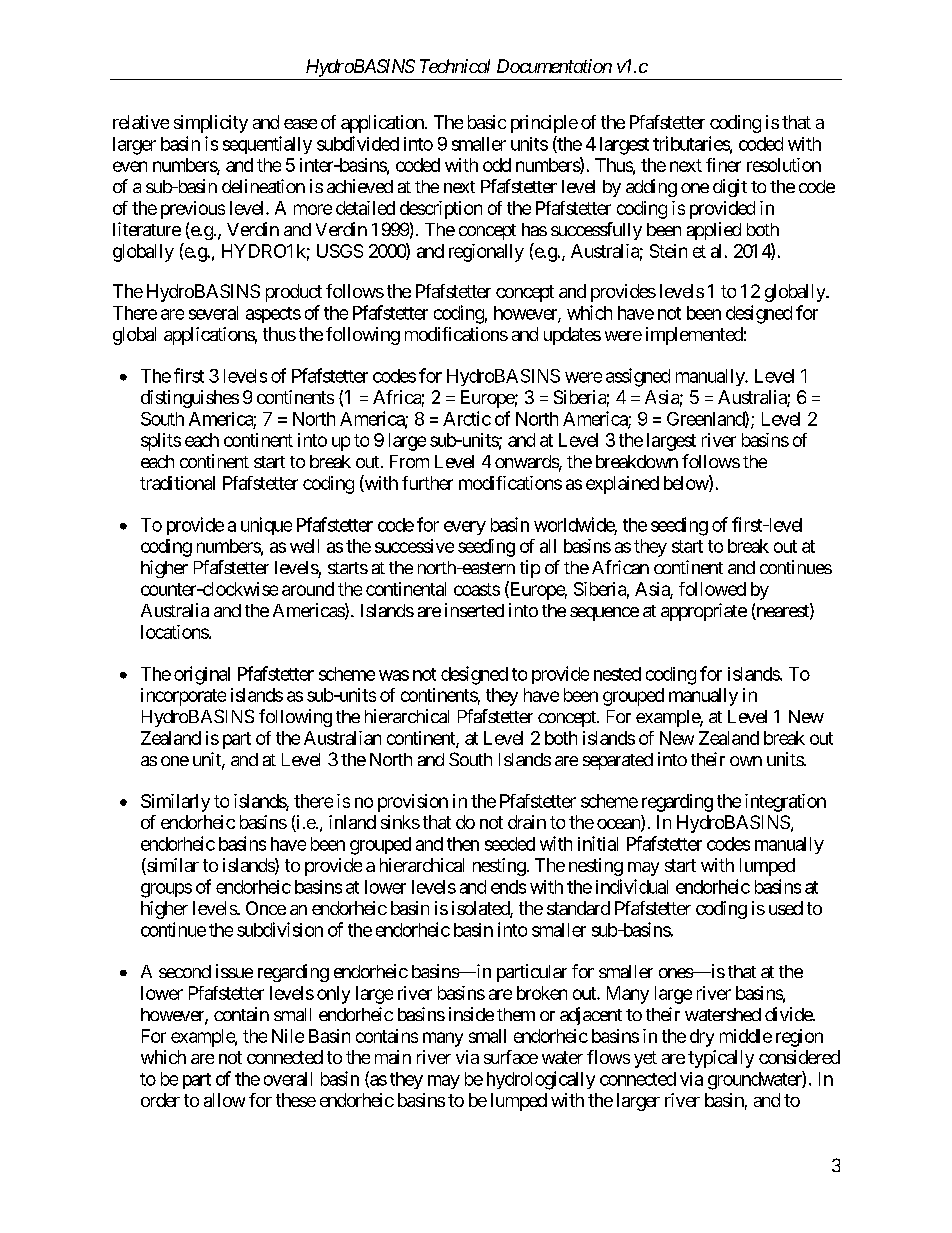 Image resolution: width=952 pixels, height=1233 pixels. I want to click on unique, so click(266, 526).
